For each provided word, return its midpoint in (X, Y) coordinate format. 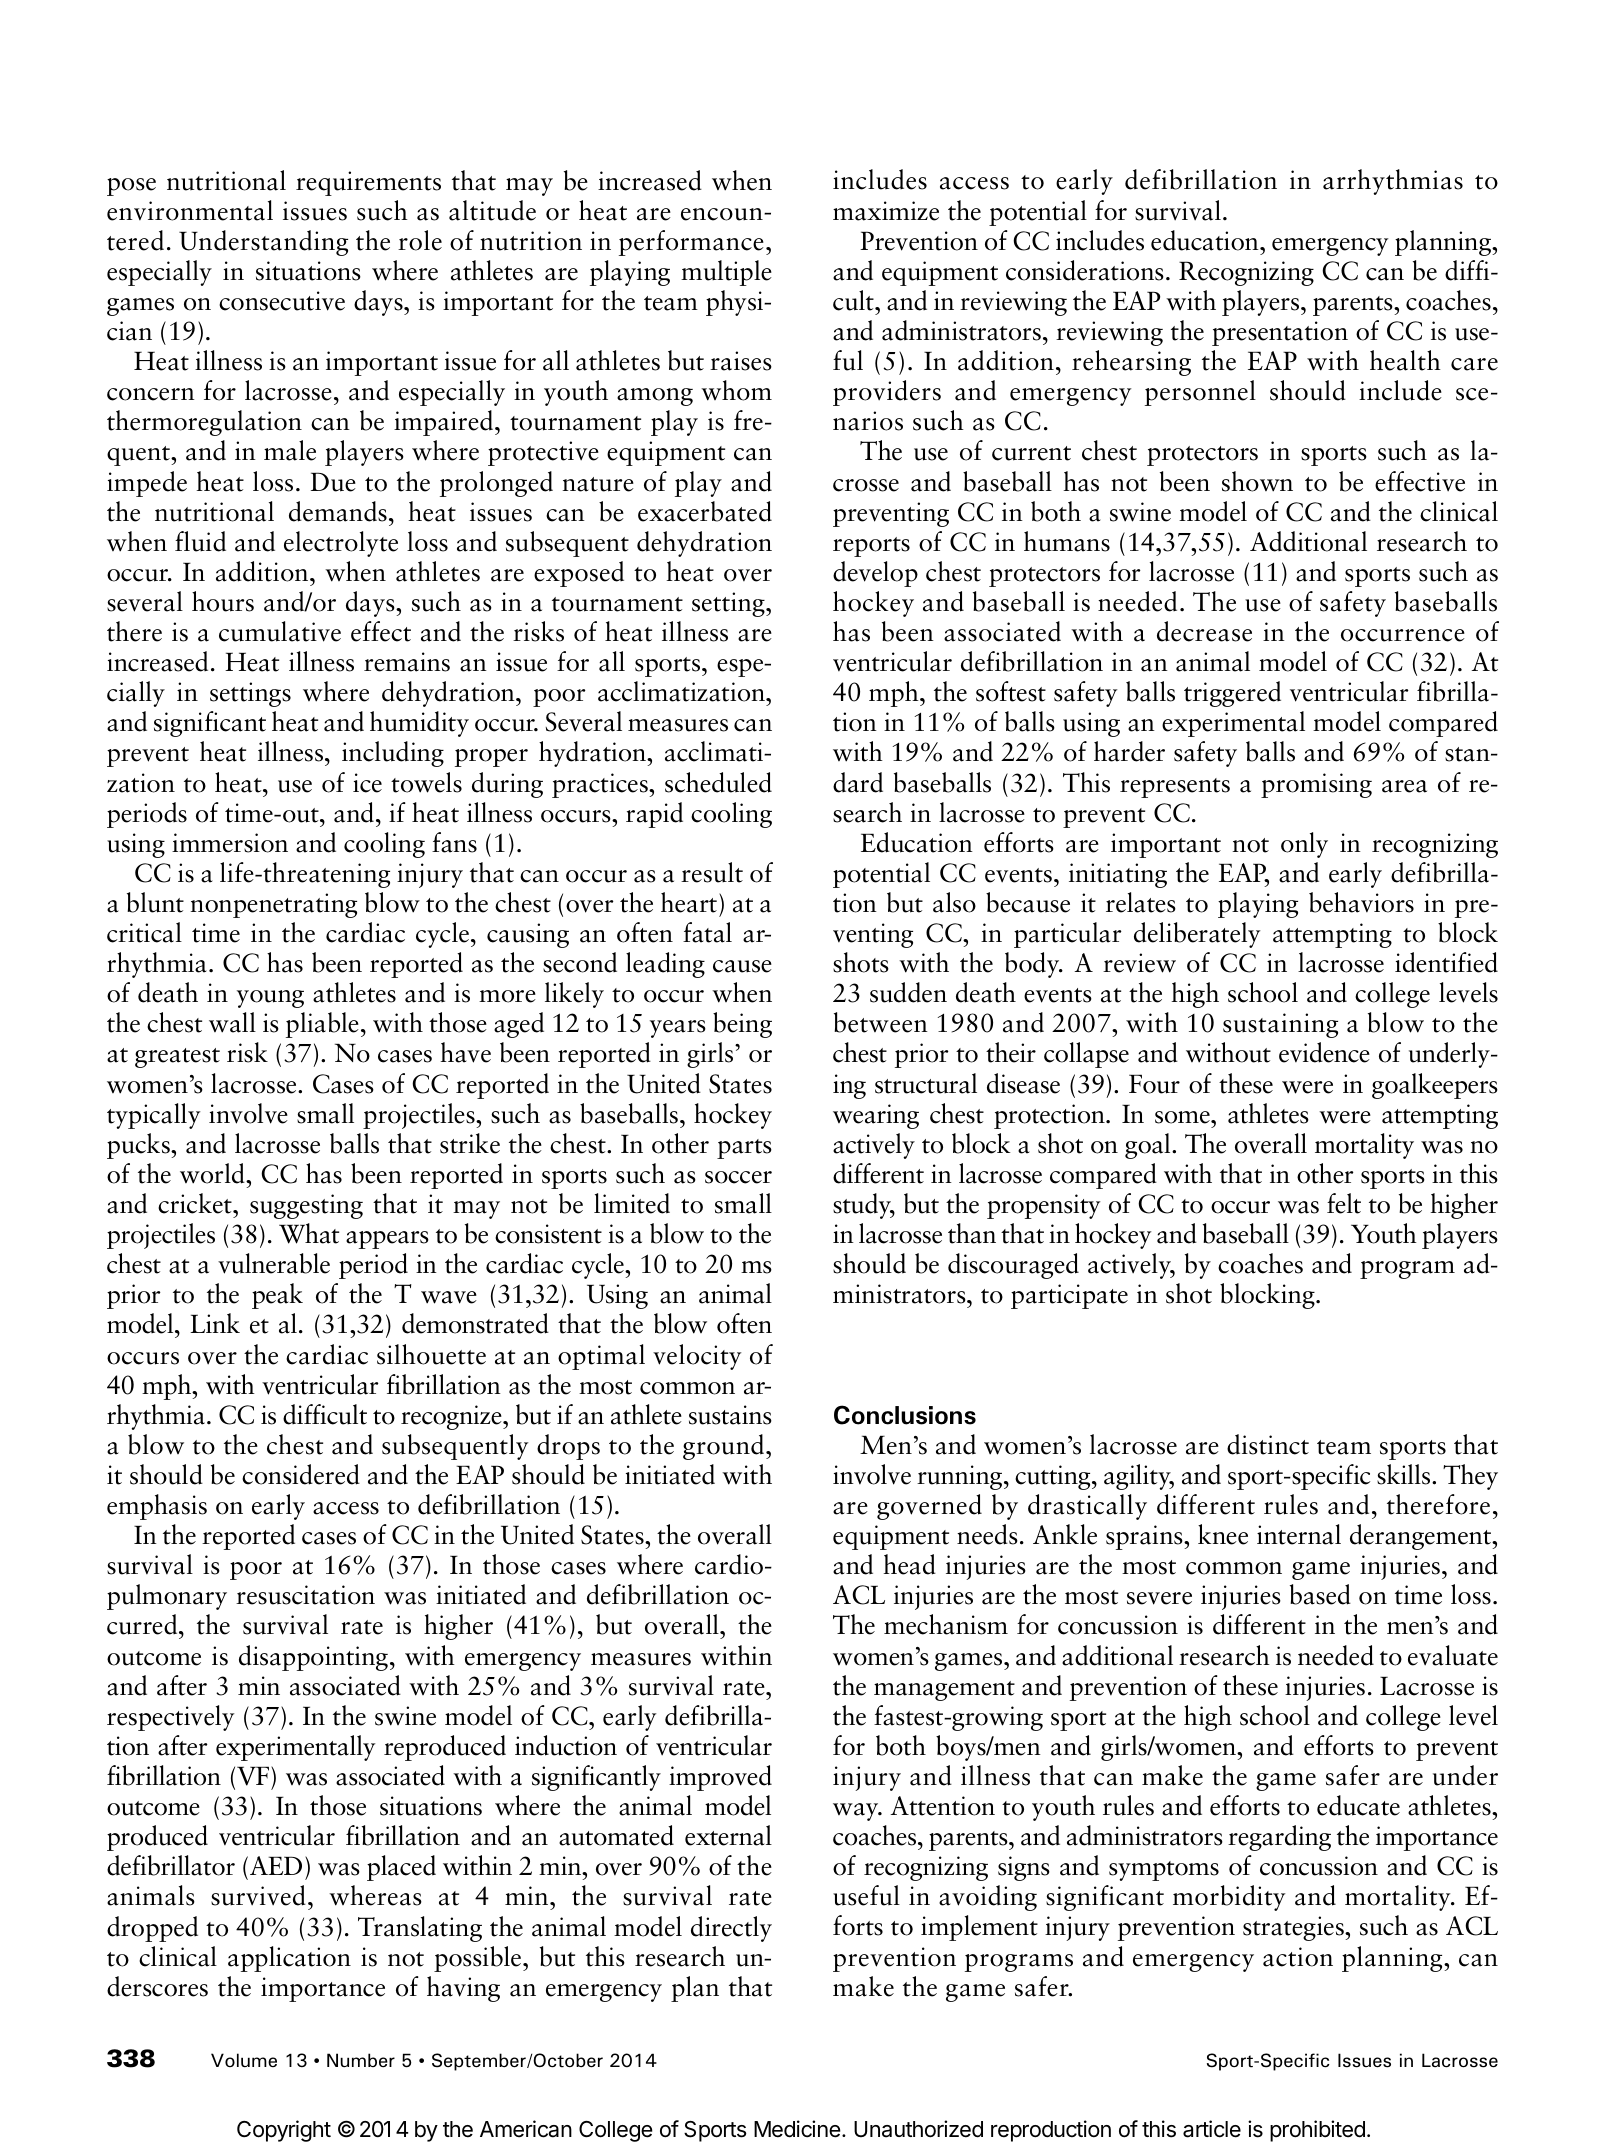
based (1320, 1594)
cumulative (280, 631)
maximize (886, 211)
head (909, 1564)
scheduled (718, 782)
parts (744, 1149)
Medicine (797, 2129)
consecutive (282, 301)
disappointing (313, 1658)
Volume (244, 2060)
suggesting (306, 1206)
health (1405, 360)
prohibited (1317, 2131)
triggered (1232, 694)
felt (1344, 1203)
